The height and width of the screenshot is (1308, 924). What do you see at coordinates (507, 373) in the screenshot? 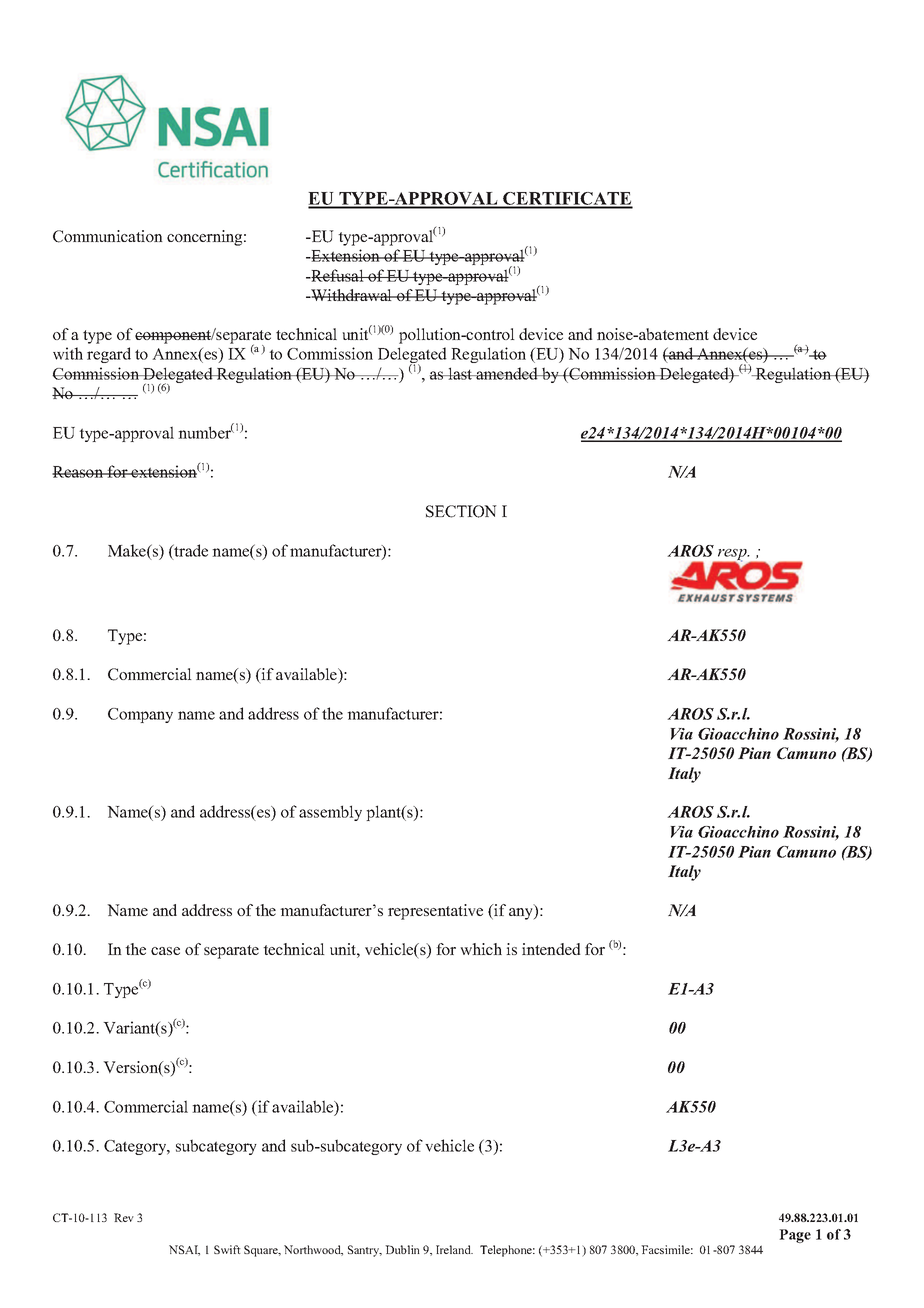
I see `amended` at bounding box center [507, 373].
